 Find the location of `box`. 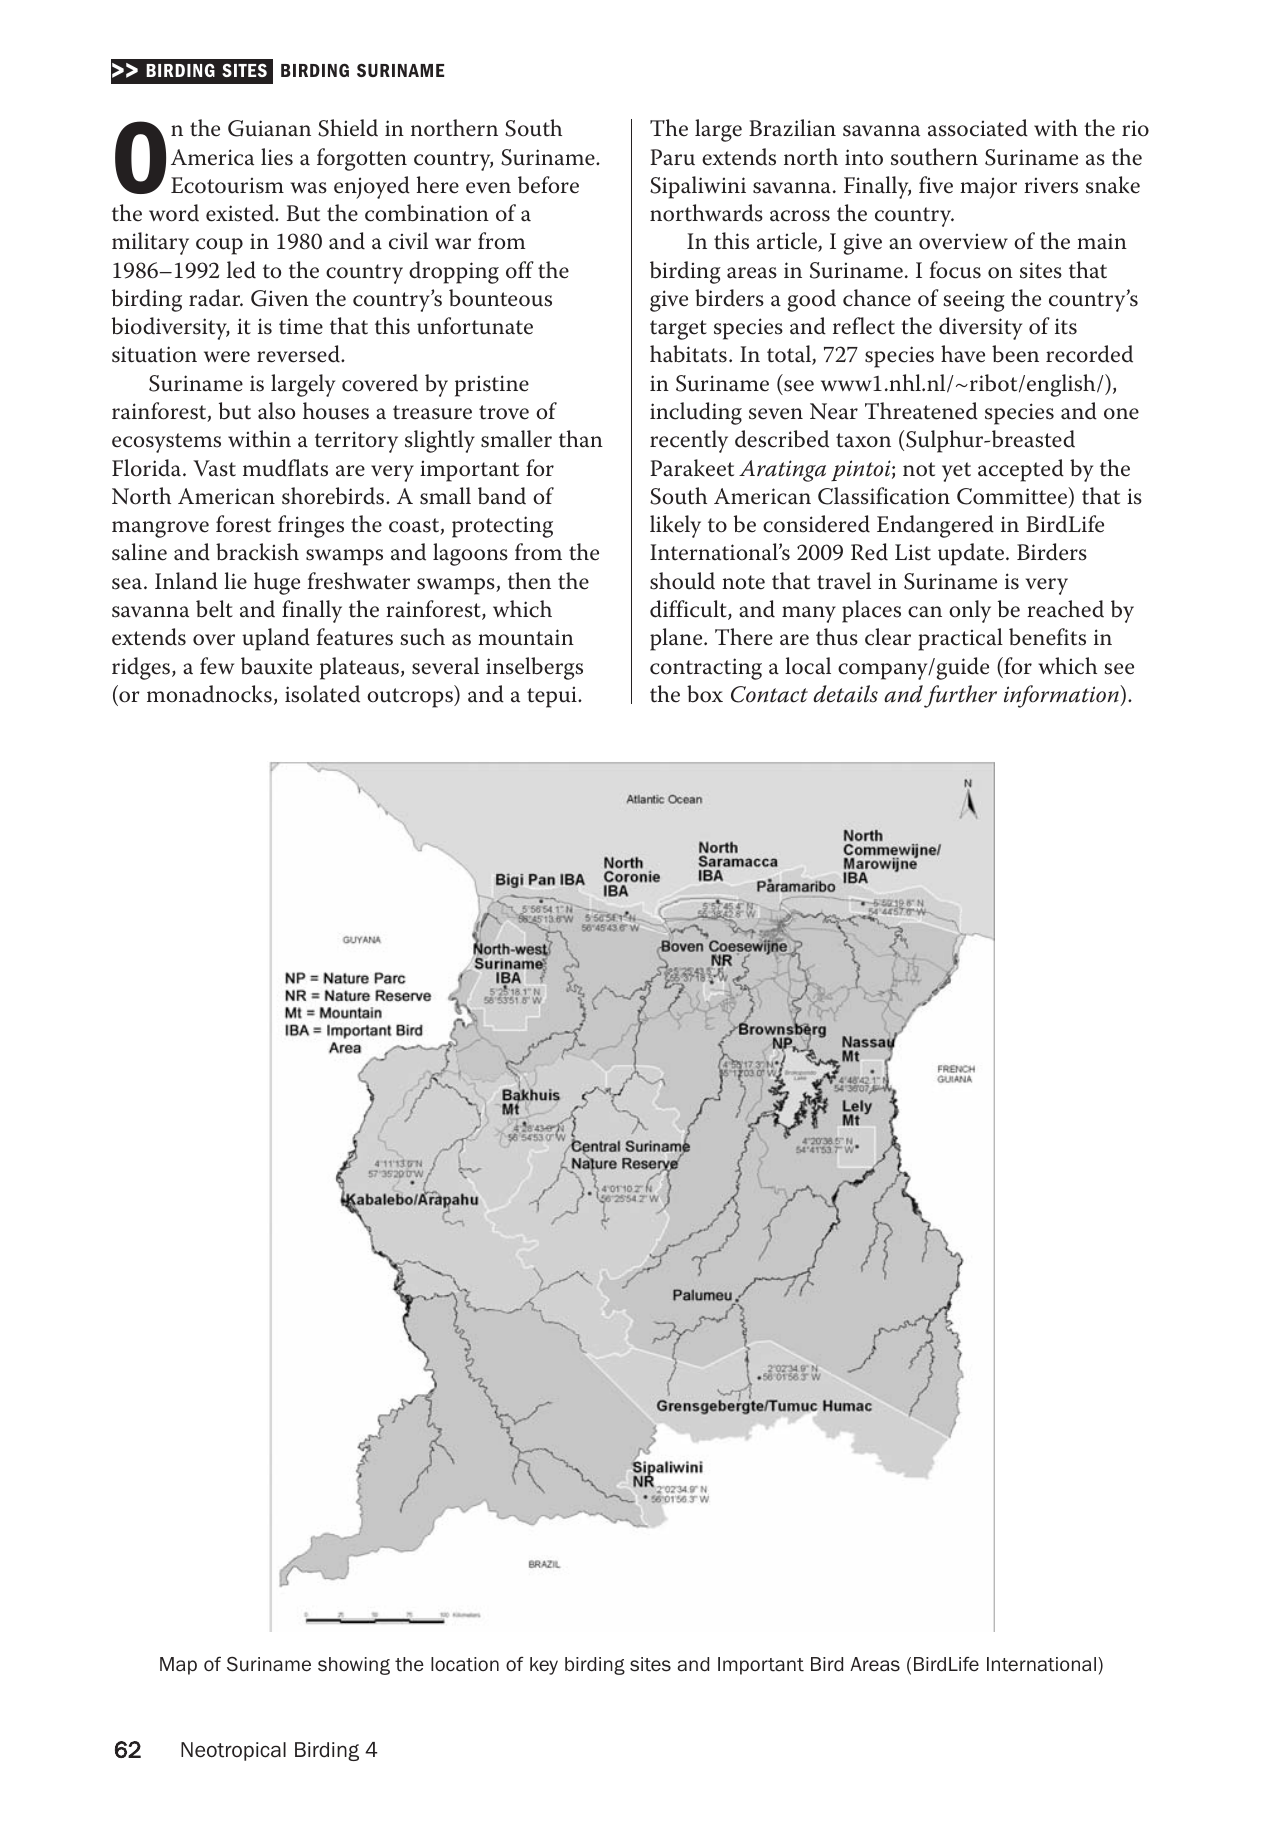

box is located at coordinates (705, 694).
